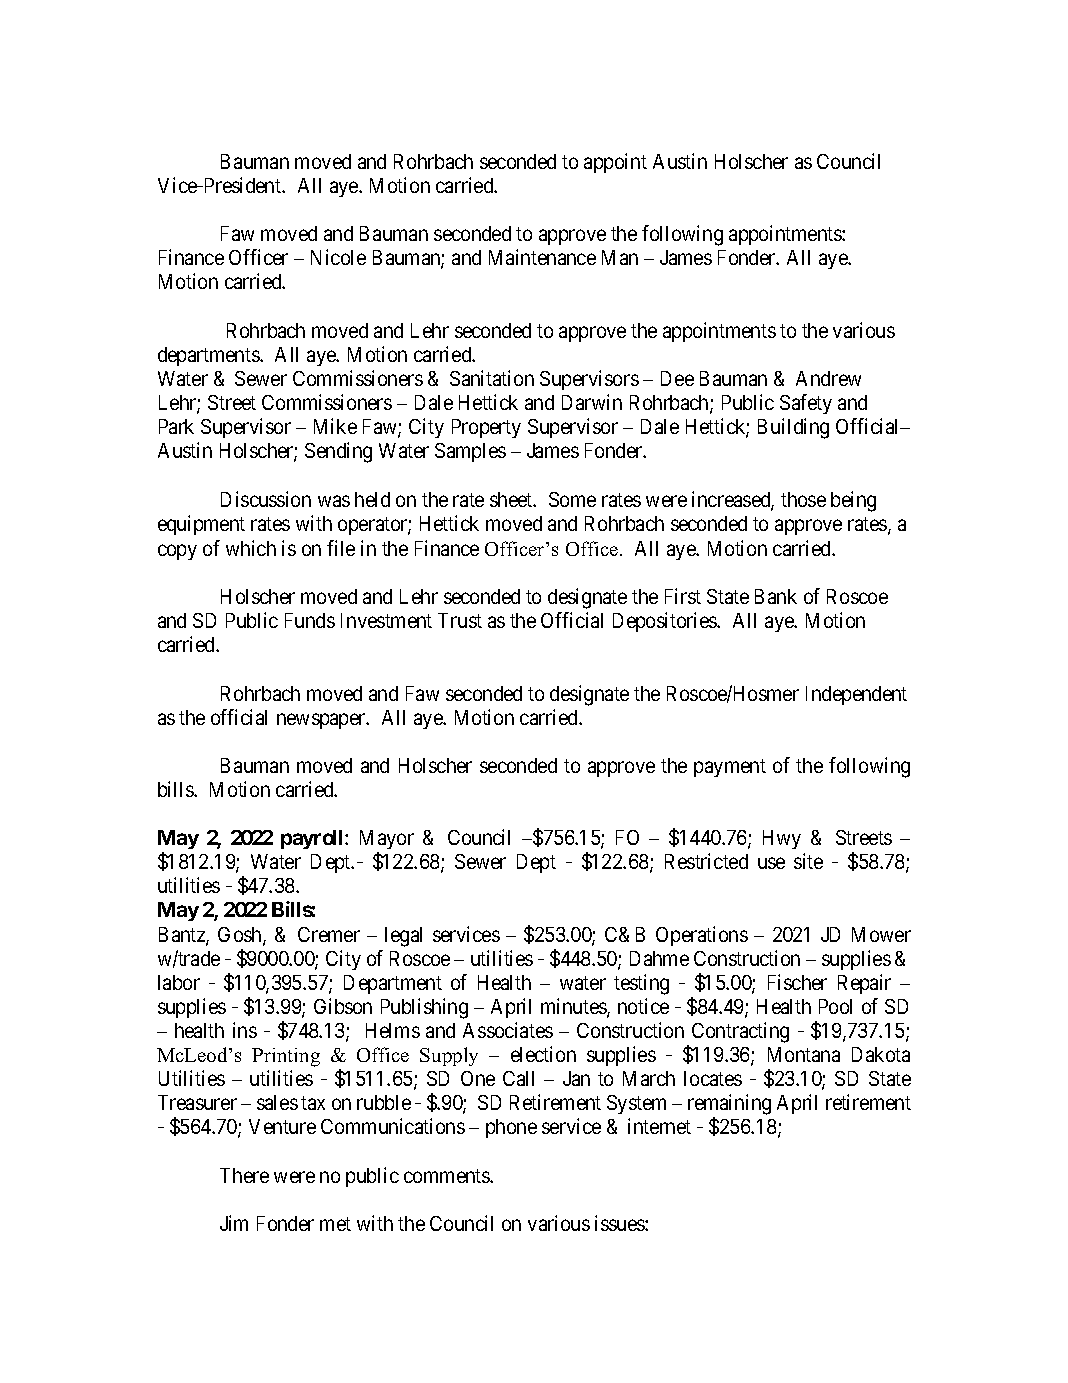 This screenshot has height=1383, width=1068. Describe the element at coordinates (572, 499) in the screenshot. I see `Some` at that location.
